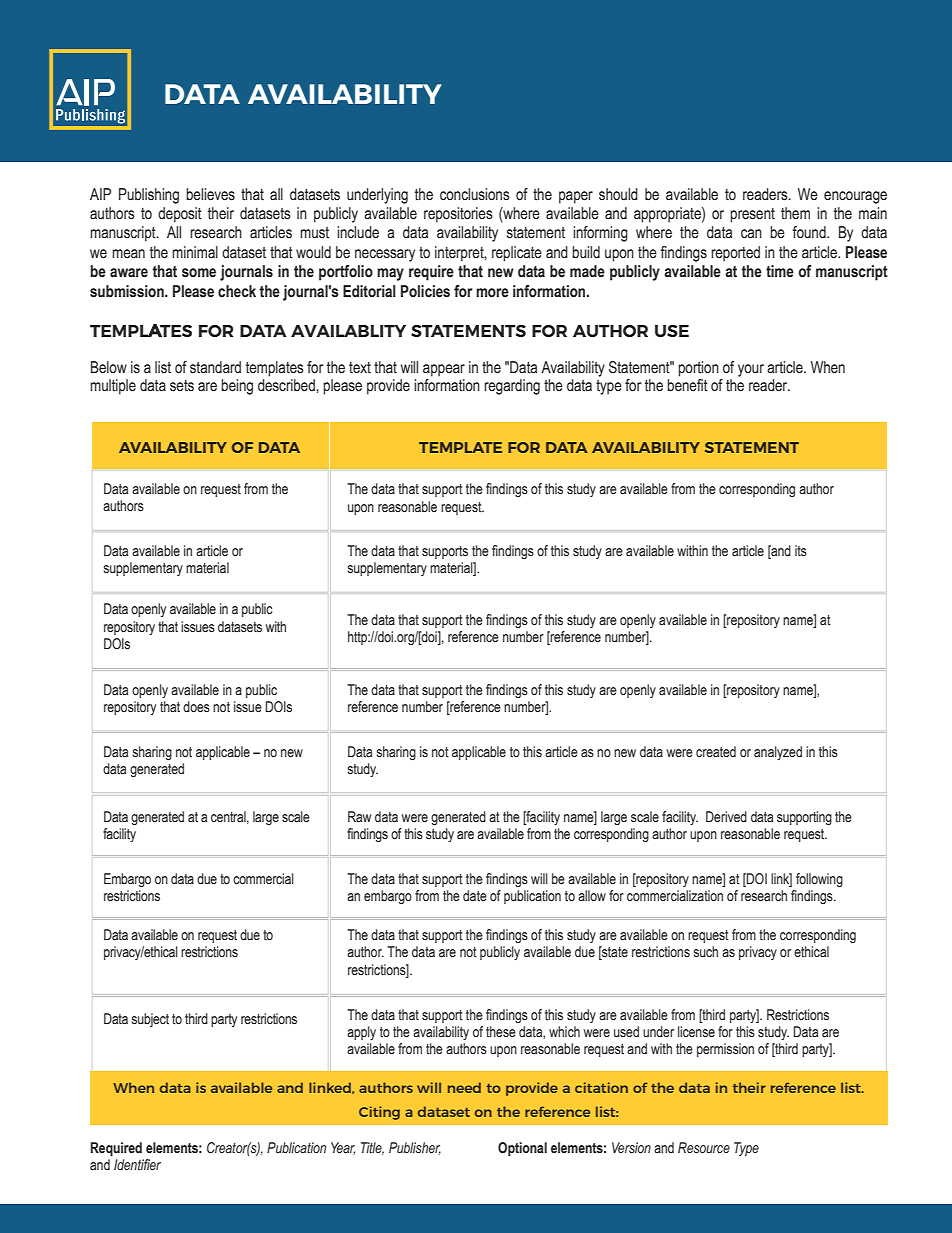 The image size is (952, 1233). Describe the element at coordinates (237, 387) in the screenshot. I see `being` at that location.
